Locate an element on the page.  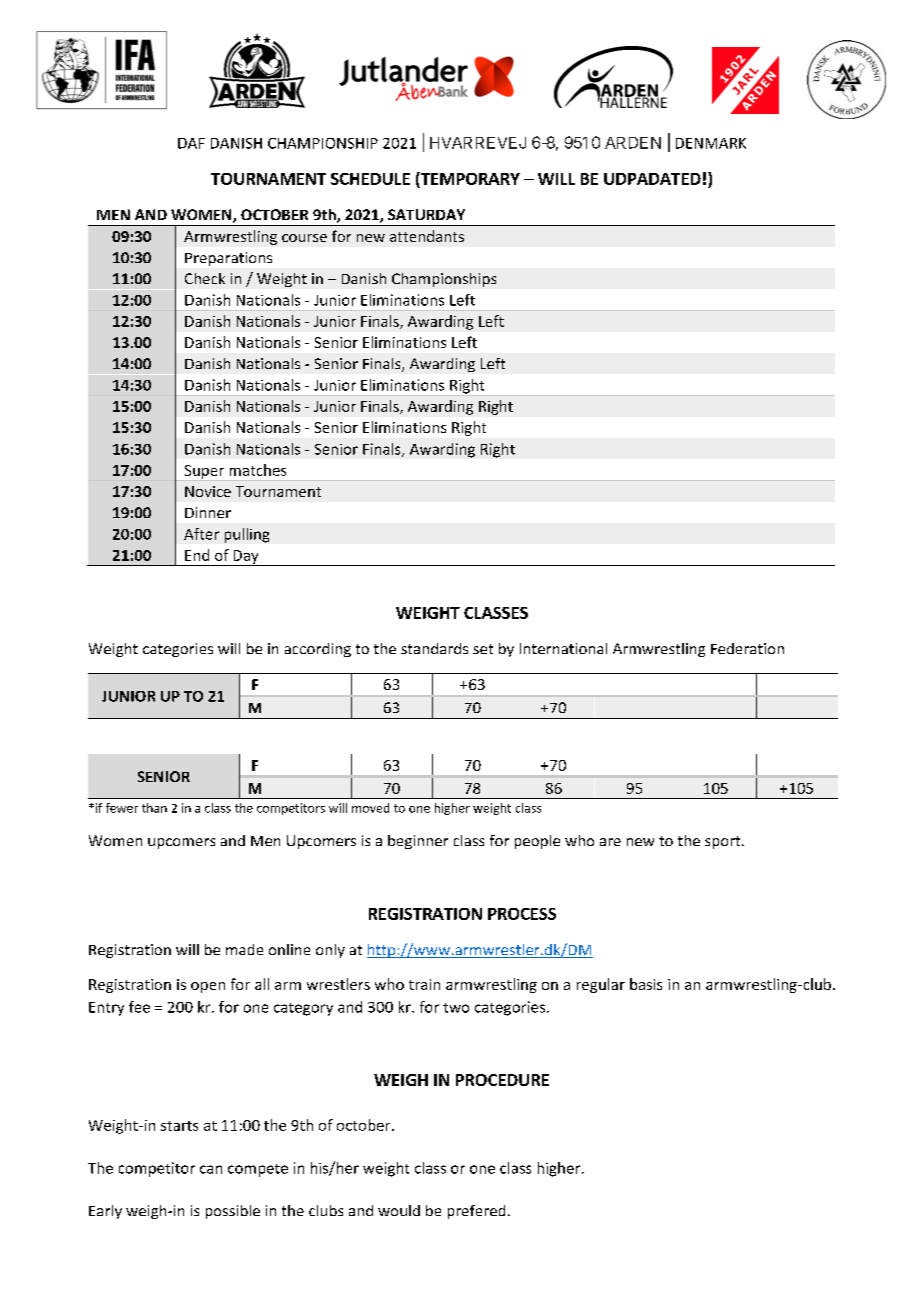
can is located at coordinates (211, 1169).
